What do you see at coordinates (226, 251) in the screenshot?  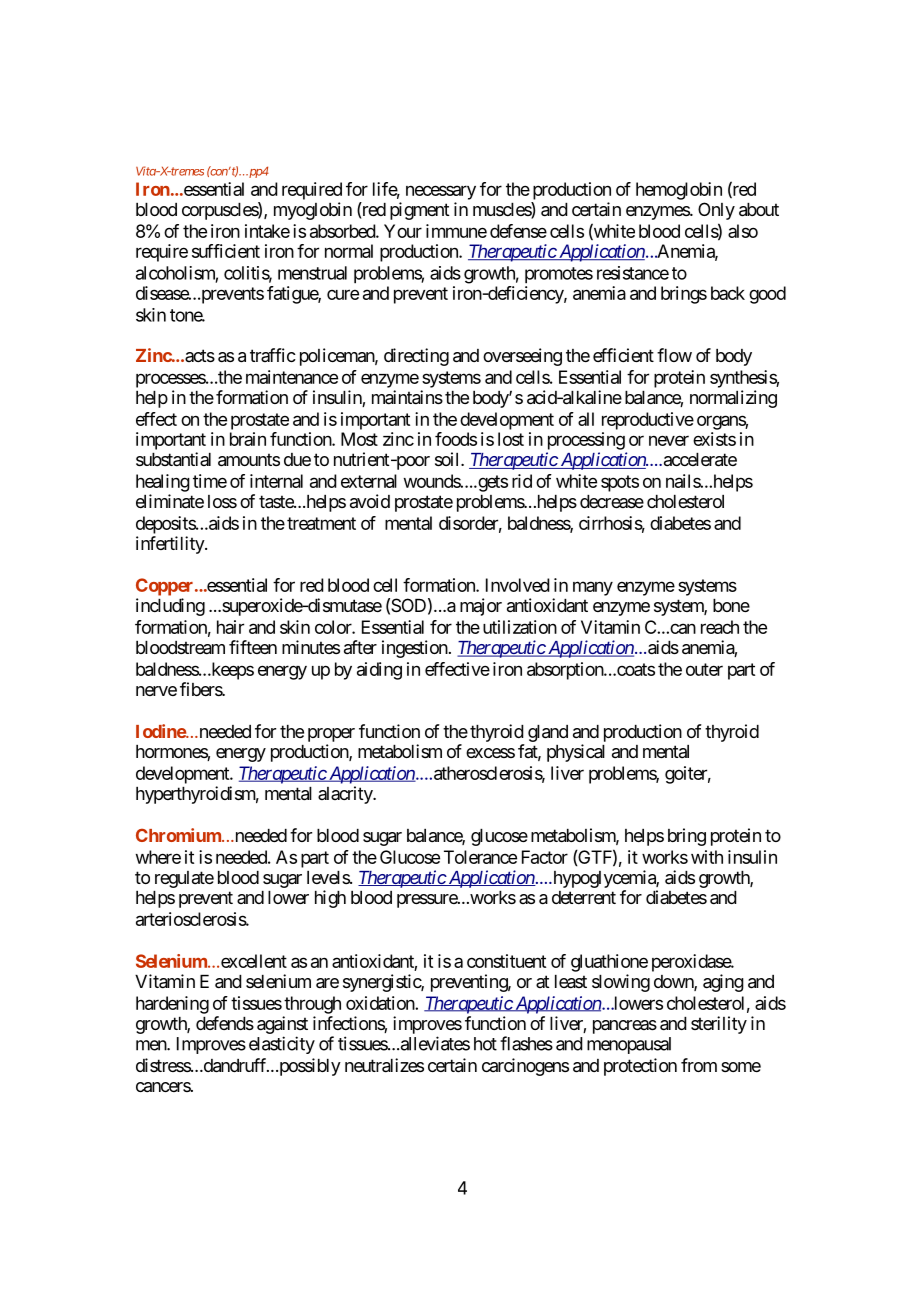 I see `sufficient` at bounding box center [226, 251].
